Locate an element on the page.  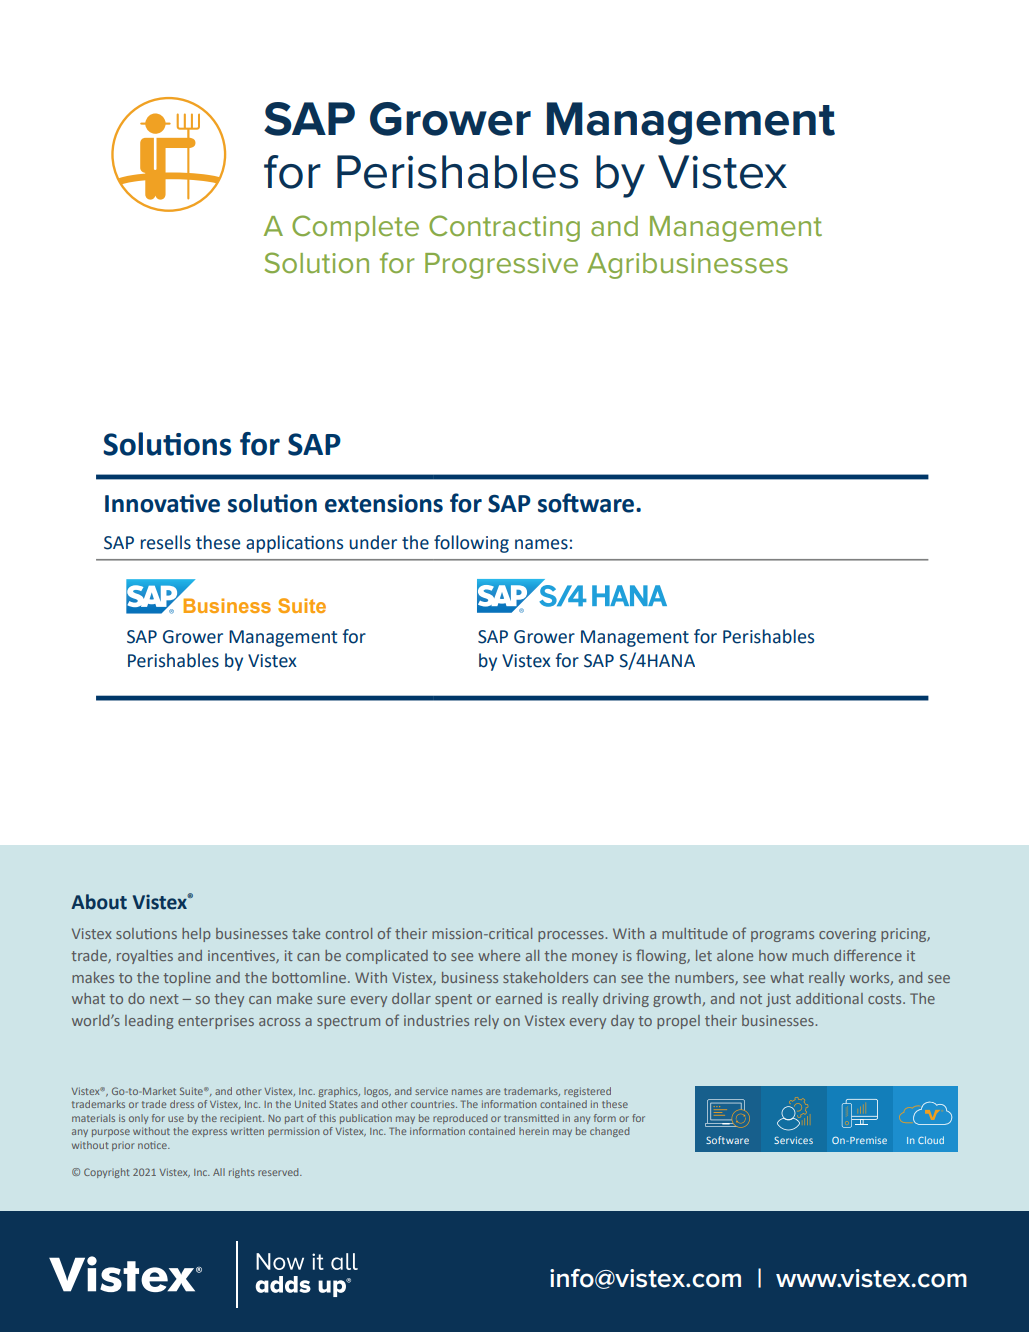
where is located at coordinates (499, 955).
